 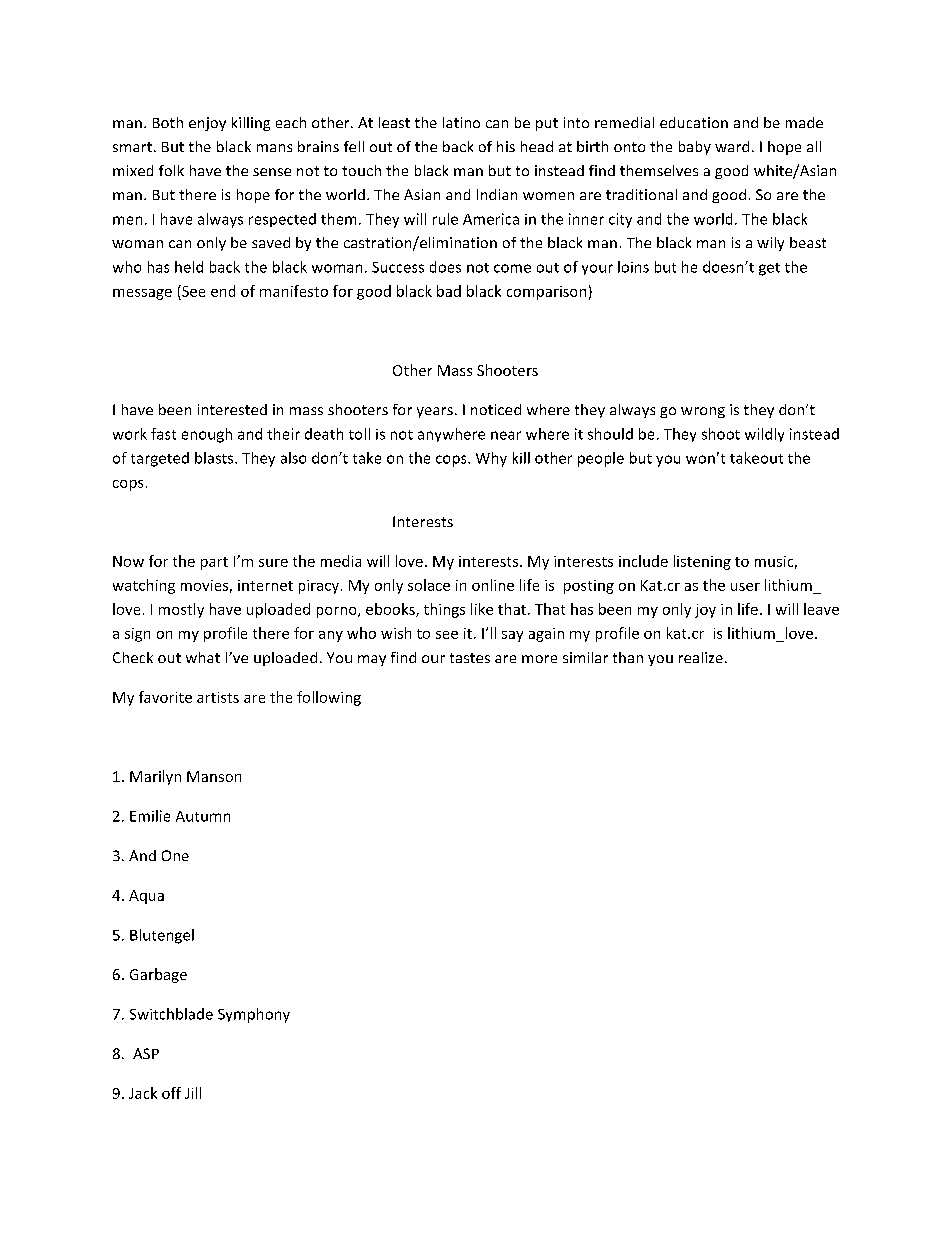 What do you see at coordinates (155, 777) in the image?
I see `Marilyn` at bounding box center [155, 777].
